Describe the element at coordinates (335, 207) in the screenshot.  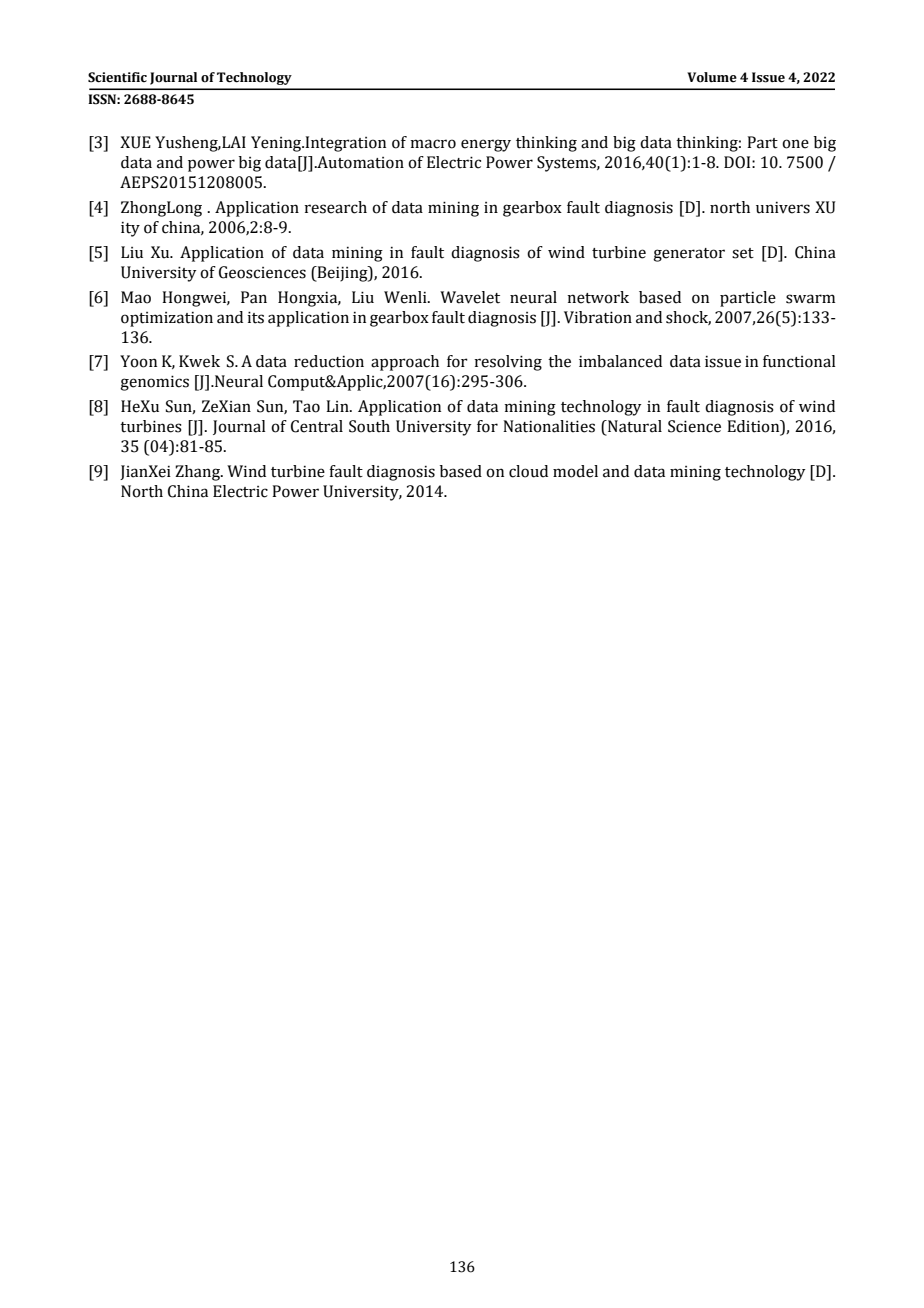
I see `research` at that location.
